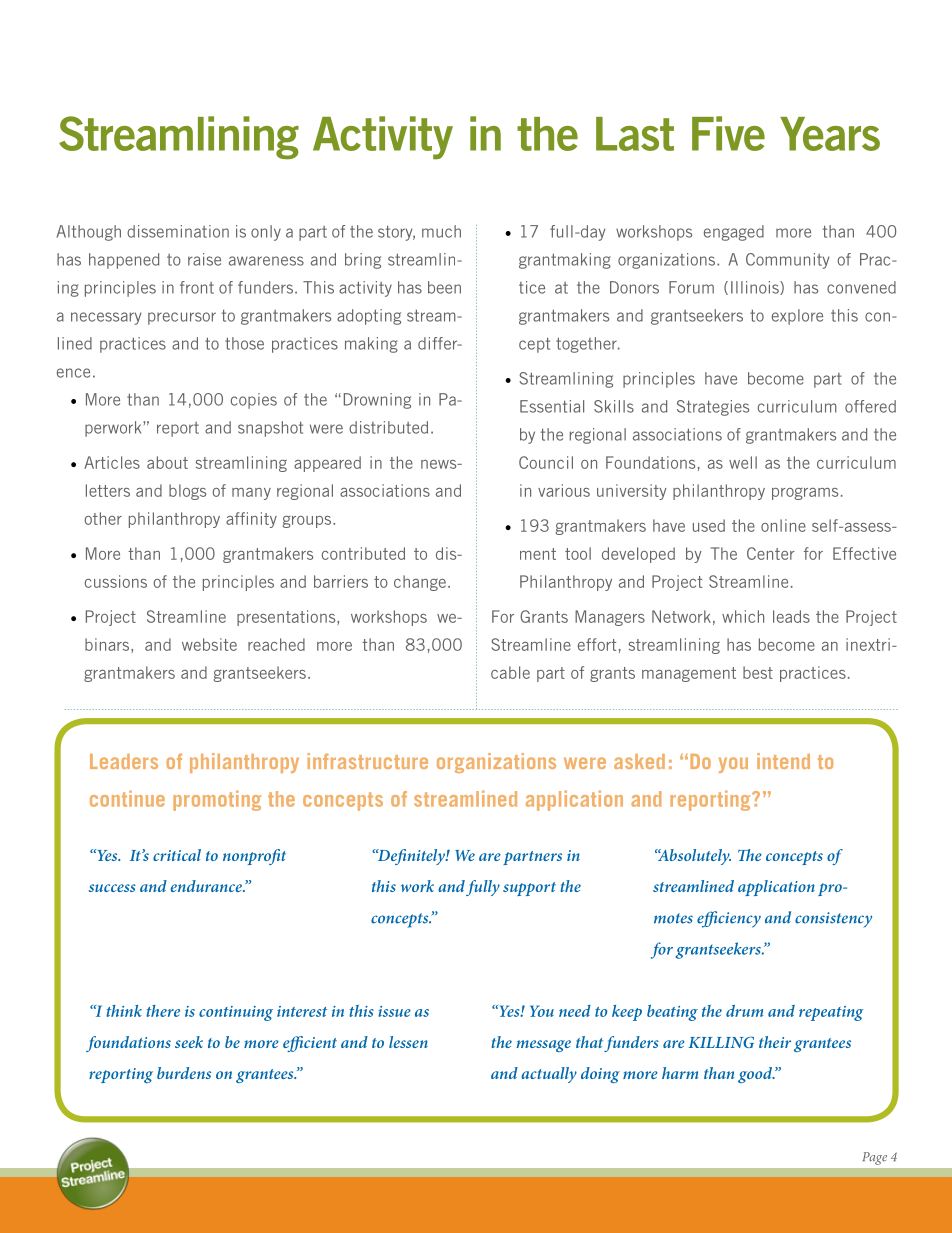 Image resolution: width=952 pixels, height=1233 pixels. I want to click on change, so click(421, 583).
